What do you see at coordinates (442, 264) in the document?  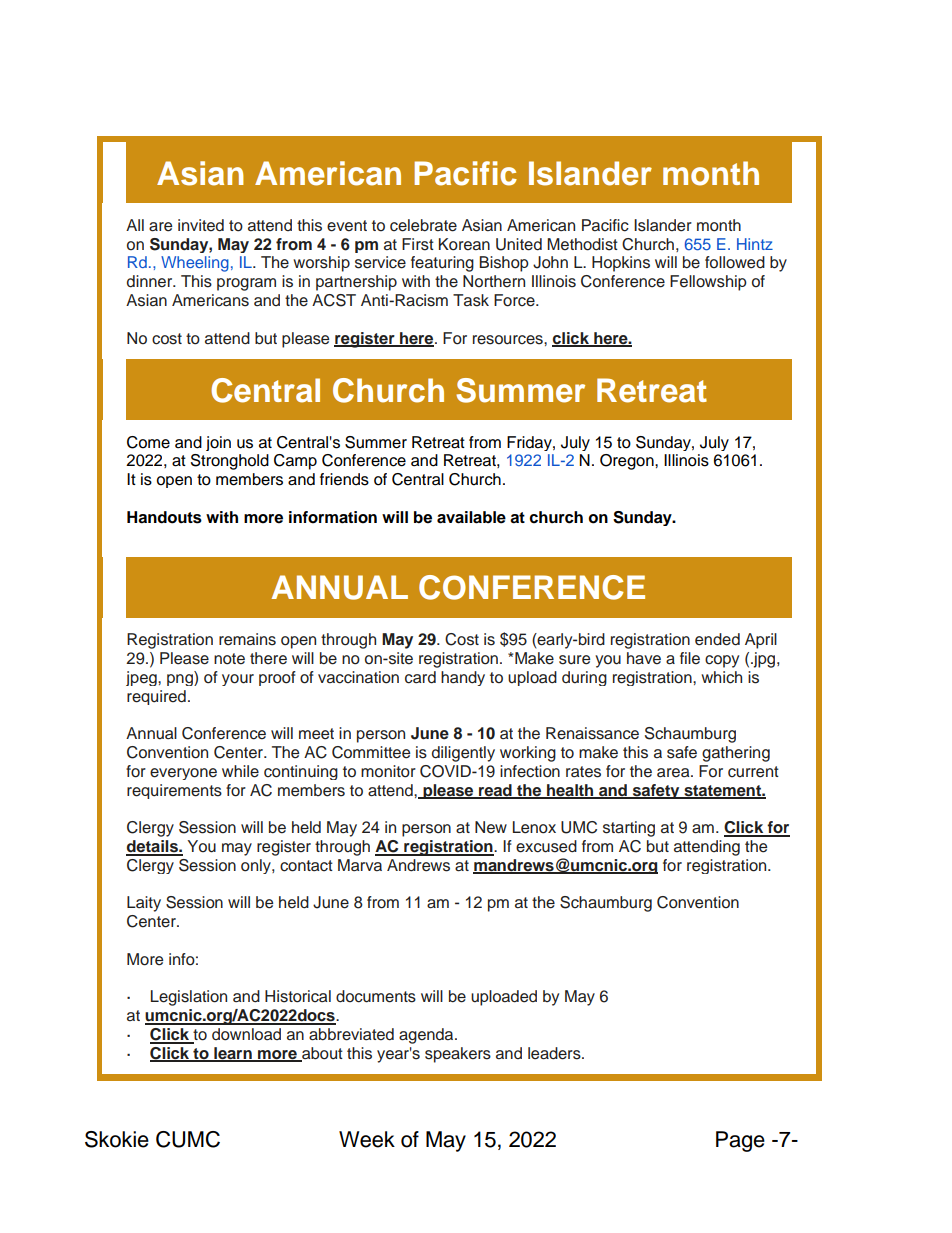 I see `featuring` at bounding box center [442, 264].
